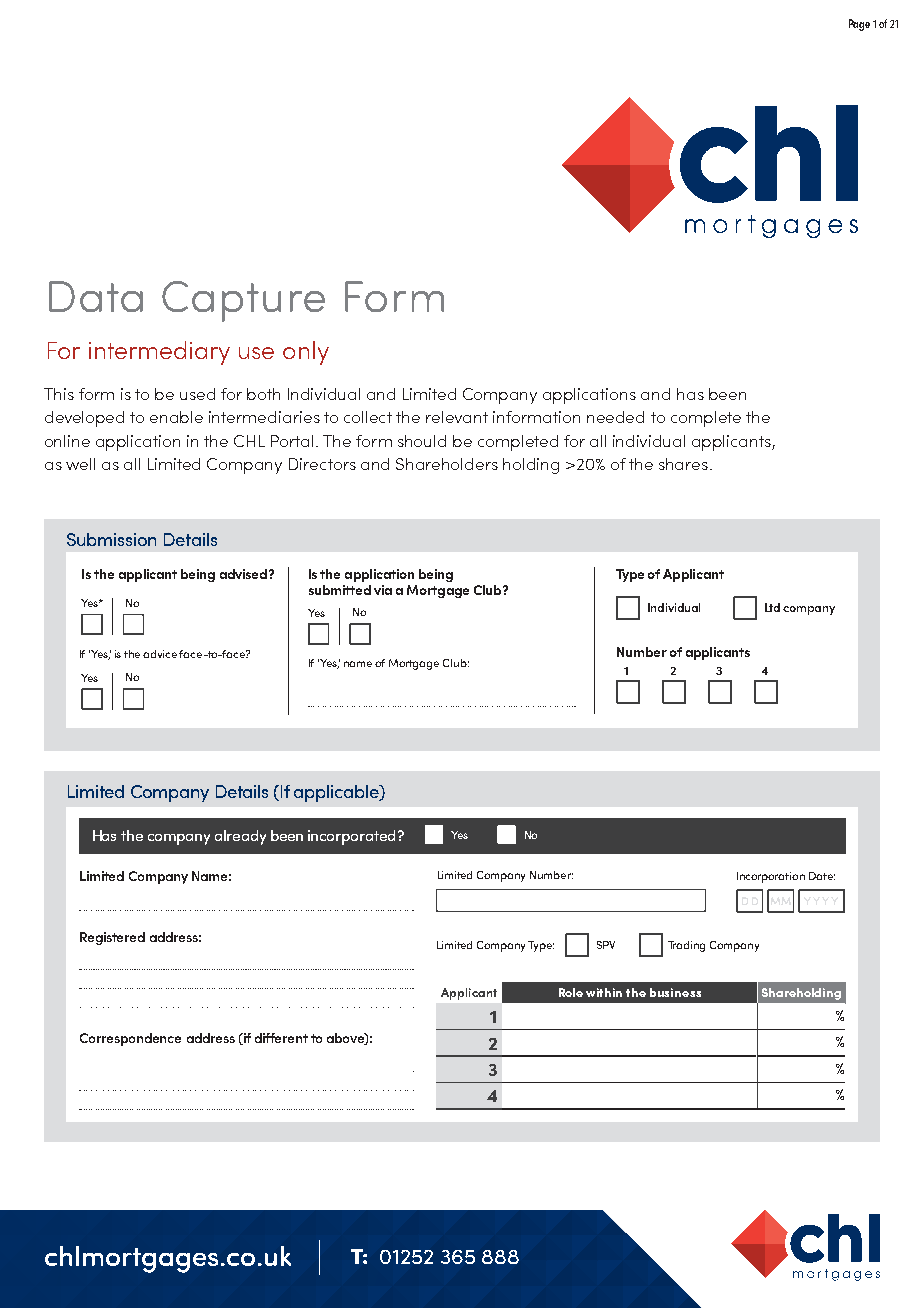  I want to click on Data, so click(96, 296).
